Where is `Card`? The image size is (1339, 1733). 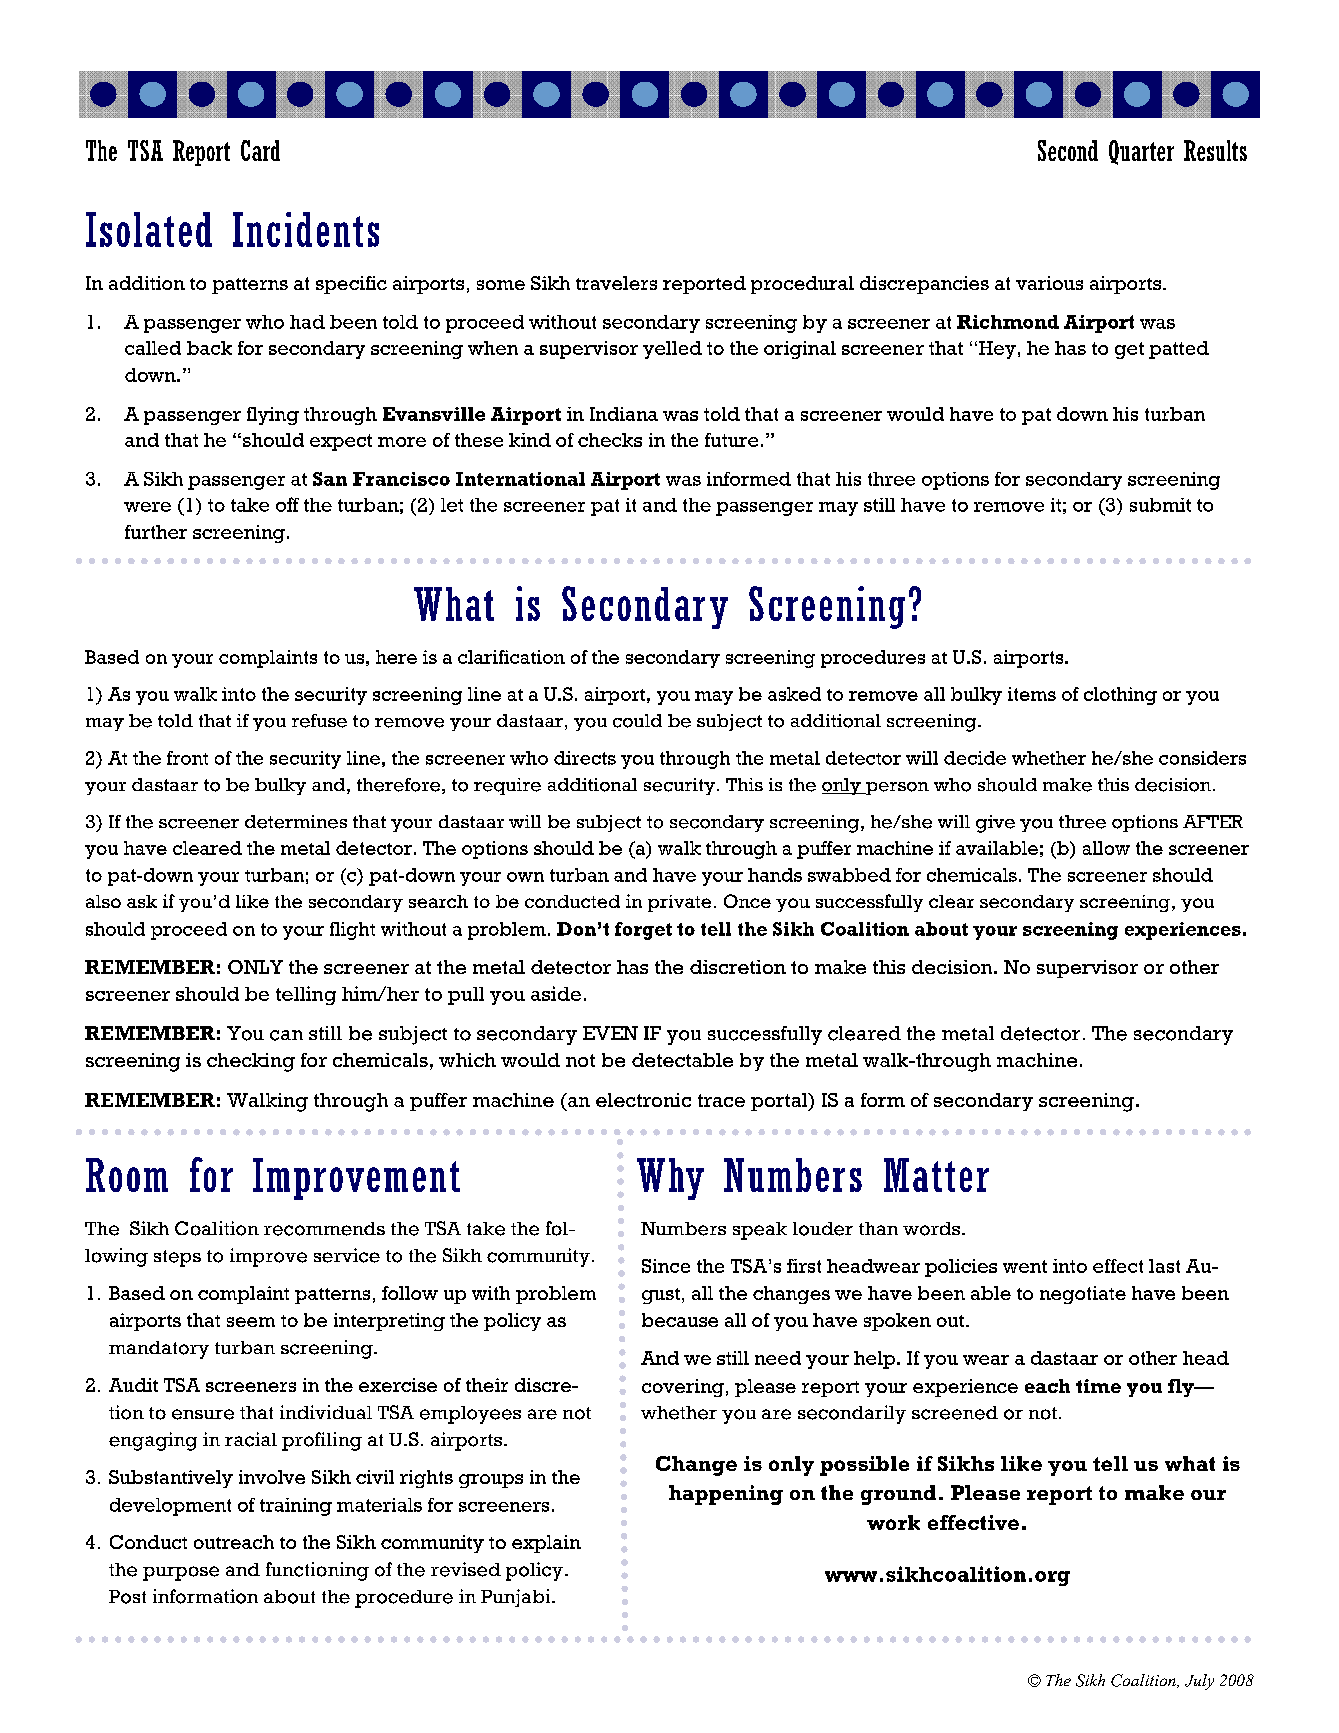
Card is located at coordinates (260, 150).
